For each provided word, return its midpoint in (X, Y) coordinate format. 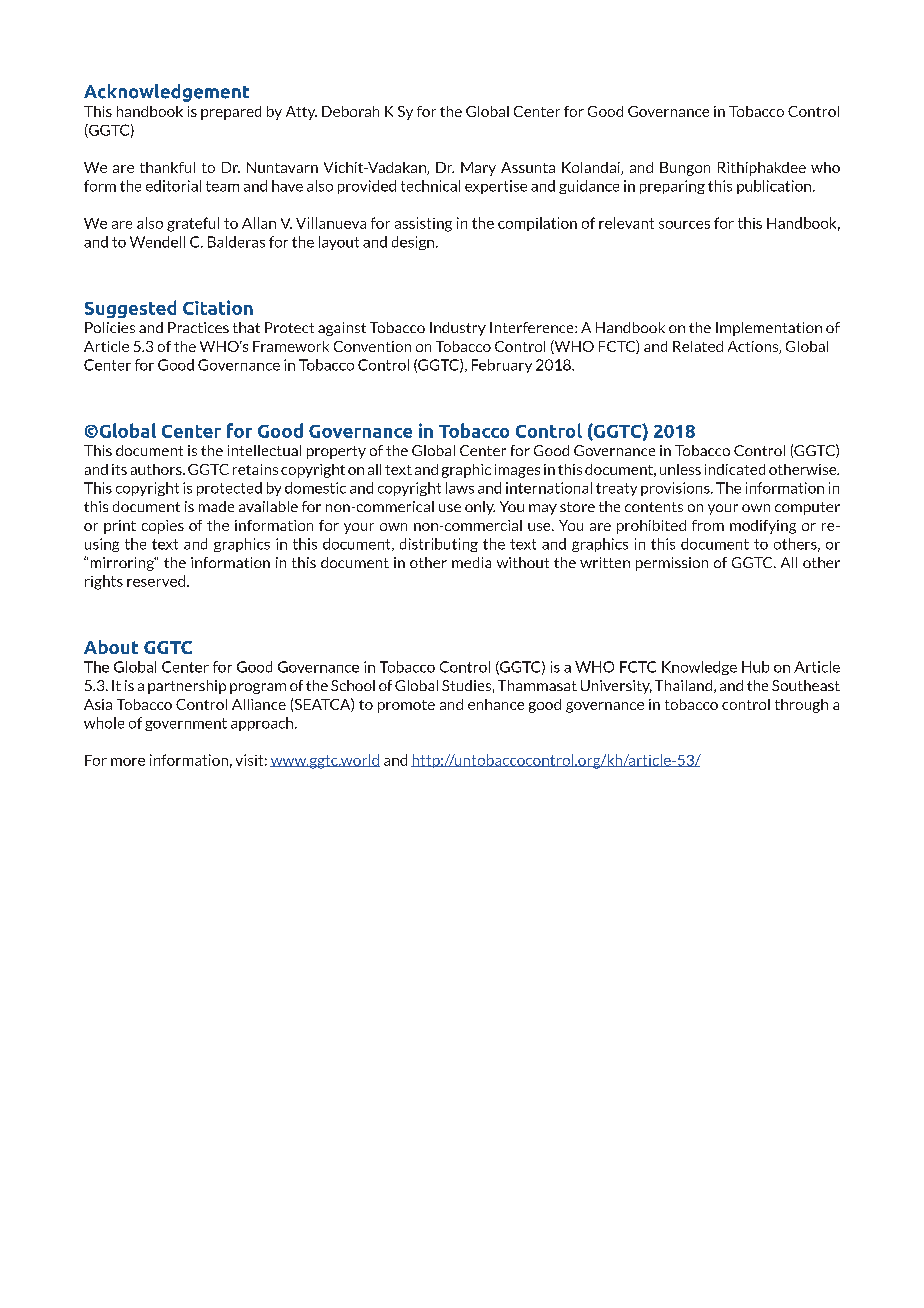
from (708, 525)
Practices (198, 327)
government (186, 724)
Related (698, 346)
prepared (231, 113)
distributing (439, 545)
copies (163, 527)
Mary (478, 169)
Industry (458, 329)
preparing (672, 187)
